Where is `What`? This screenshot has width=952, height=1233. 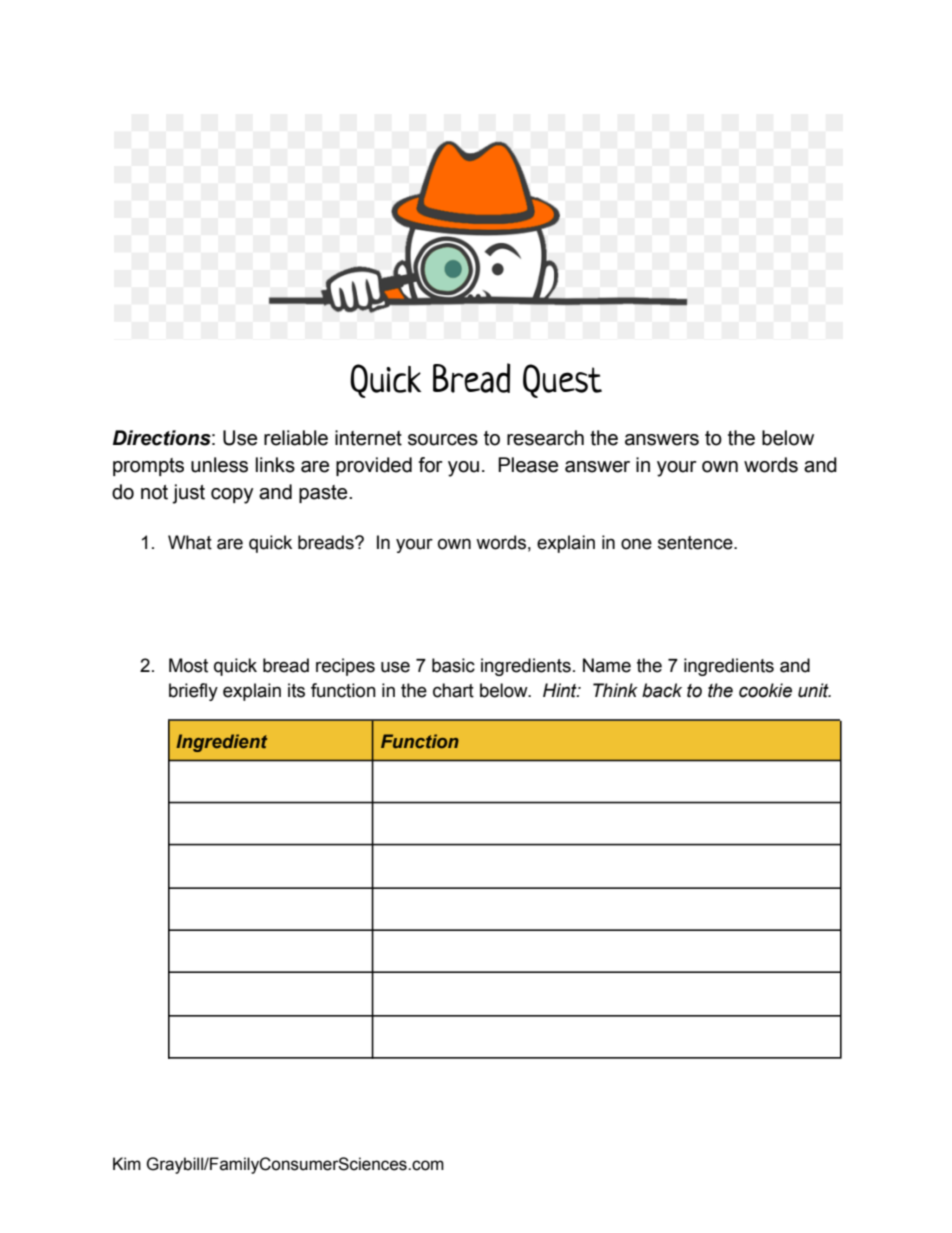 What is located at coordinates (190, 542).
